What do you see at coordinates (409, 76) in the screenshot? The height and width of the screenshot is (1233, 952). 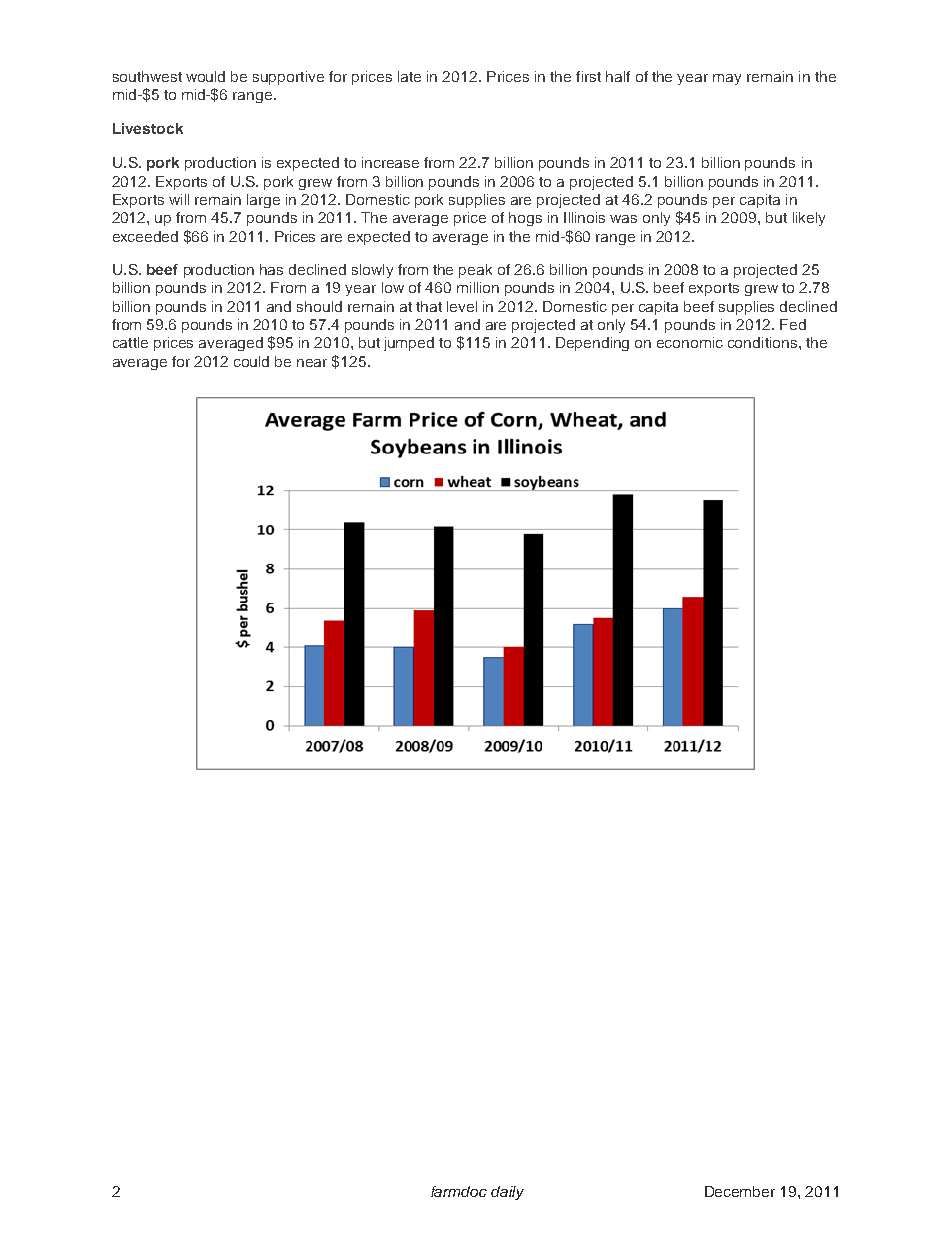 I see `late` at bounding box center [409, 76].
